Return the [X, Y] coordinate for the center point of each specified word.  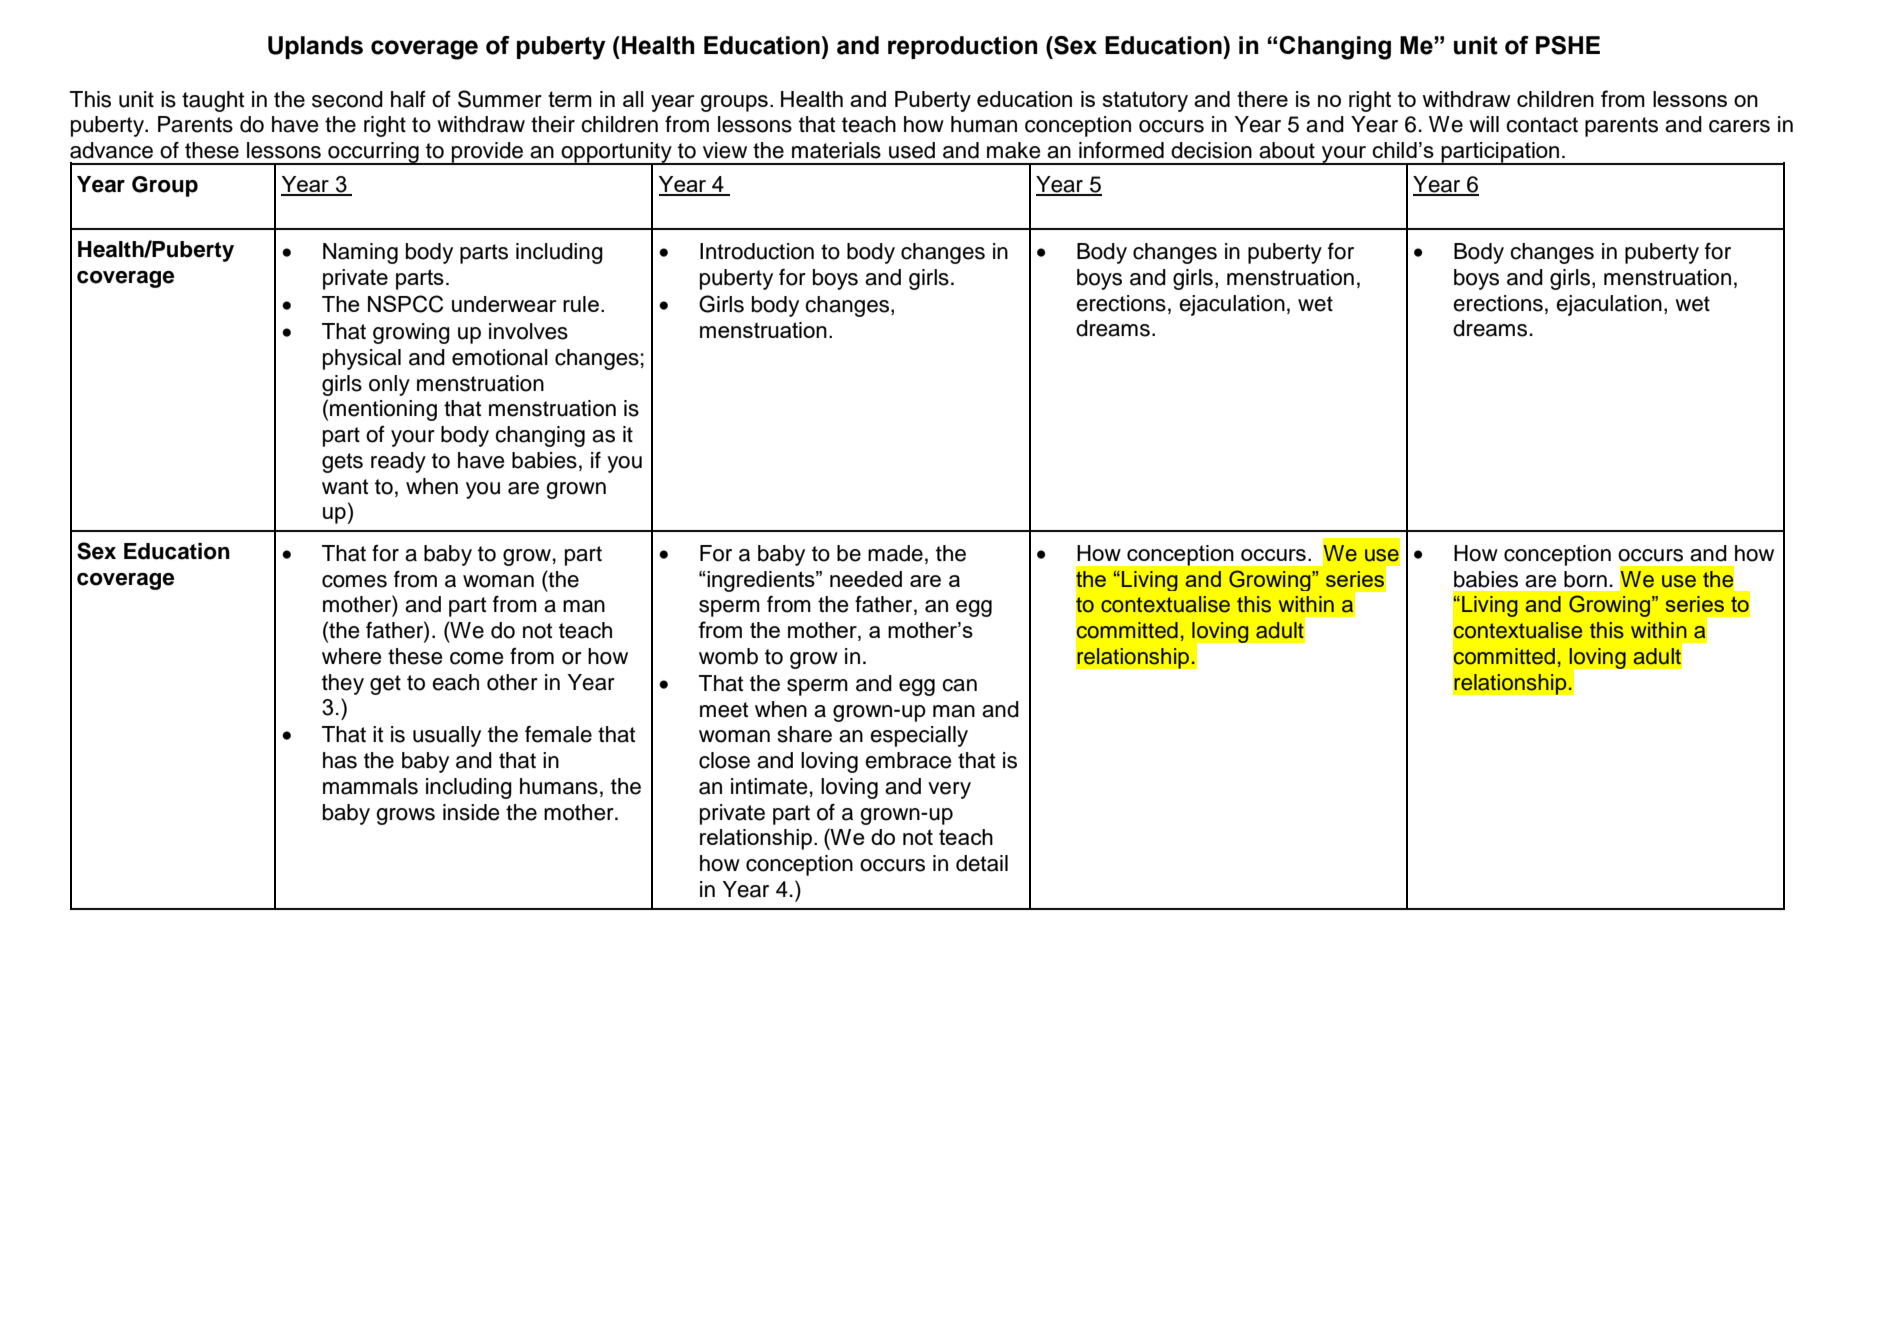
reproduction [963, 47]
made [895, 553]
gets [342, 463]
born [1585, 579]
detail [982, 863]
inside [471, 812]
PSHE [1568, 45]
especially [919, 736]
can [959, 685]
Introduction [757, 251]
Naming [360, 253]
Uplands [315, 47]
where [351, 656]
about [1287, 150]
